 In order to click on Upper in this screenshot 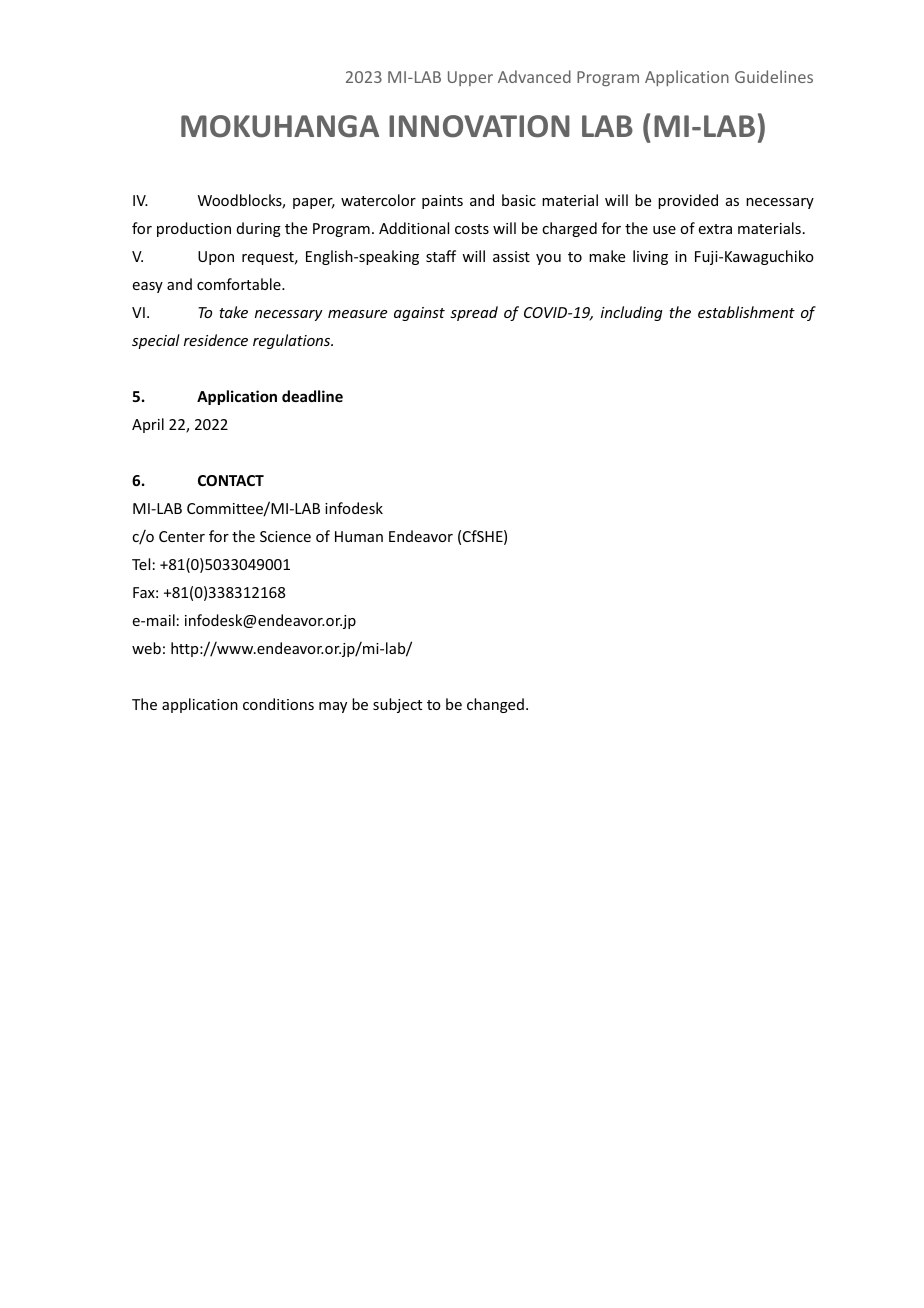, I will do `click(470, 78)`.
